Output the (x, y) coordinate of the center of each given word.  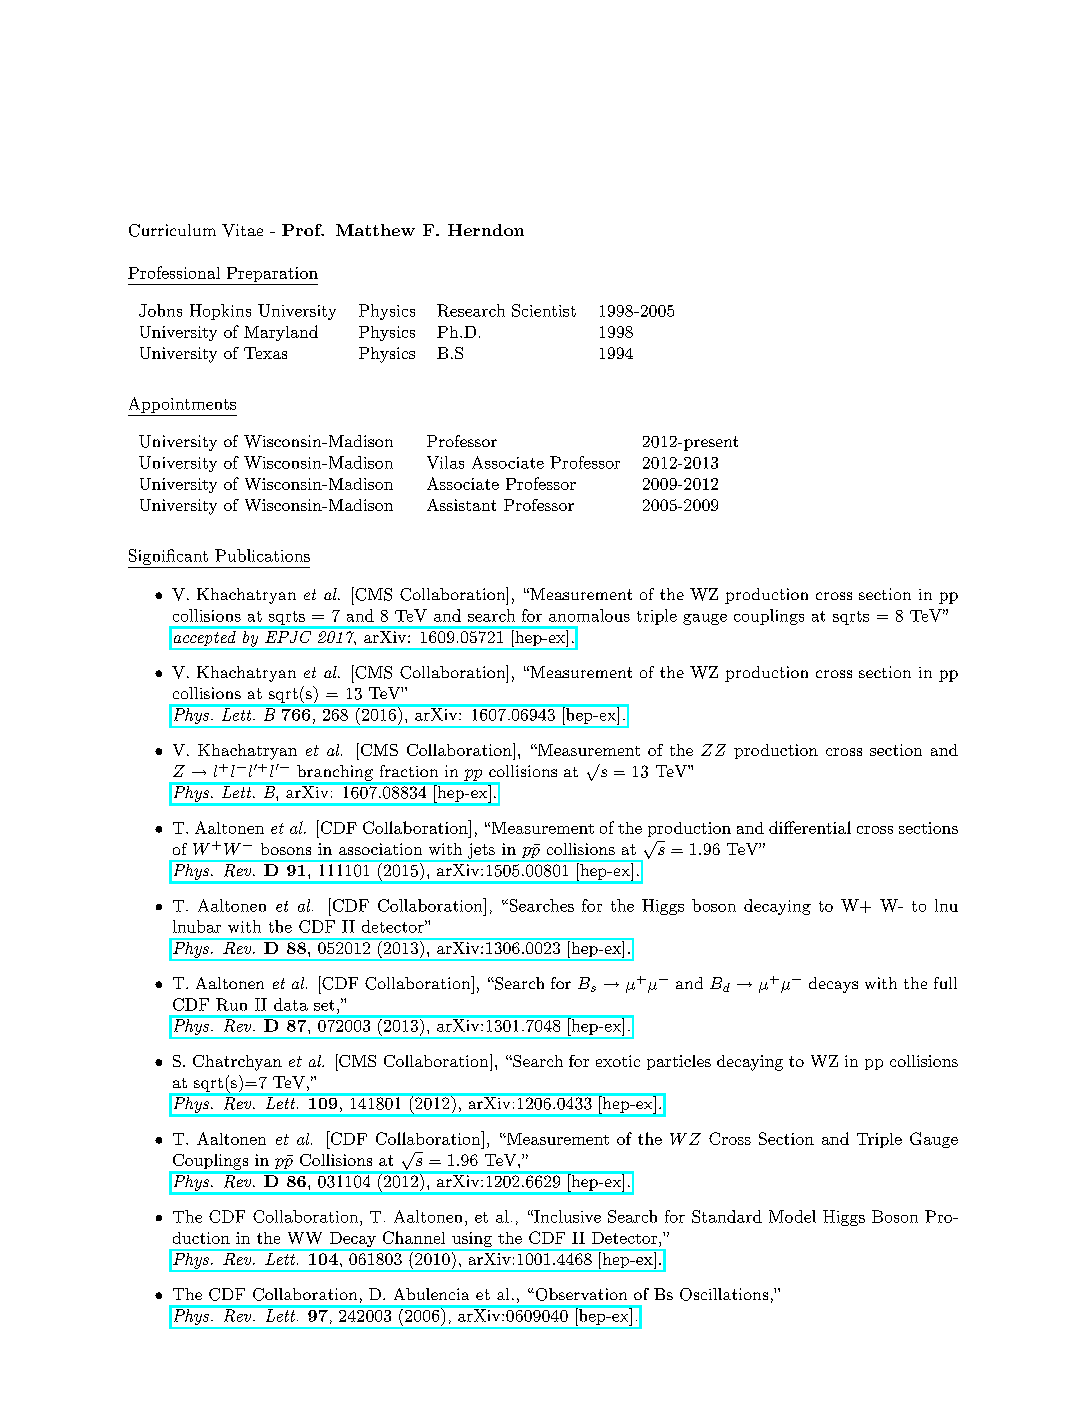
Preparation (271, 276)
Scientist (544, 310)
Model (792, 1216)
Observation (580, 1294)
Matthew (375, 230)
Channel (414, 1237)
